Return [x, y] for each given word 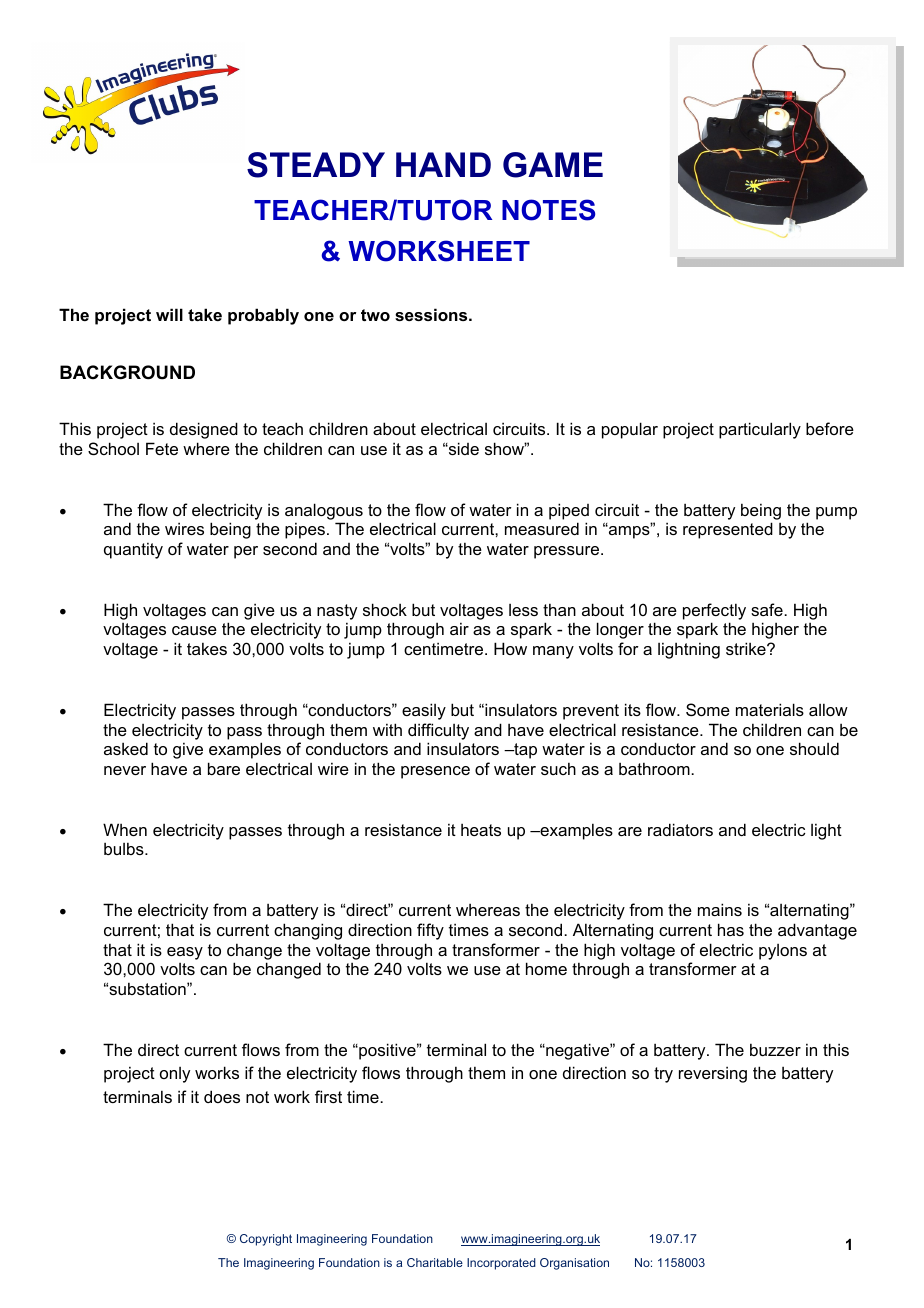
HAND [443, 164]
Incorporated [501, 1264]
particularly [760, 430]
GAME [553, 165]
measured [542, 528]
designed [204, 430]
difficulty [438, 731]
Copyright [266, 1240]
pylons [783, 952]
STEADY [316, 165]
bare [224, 768]
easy [185, 953]
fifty [430, 931]
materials [770, 709]
